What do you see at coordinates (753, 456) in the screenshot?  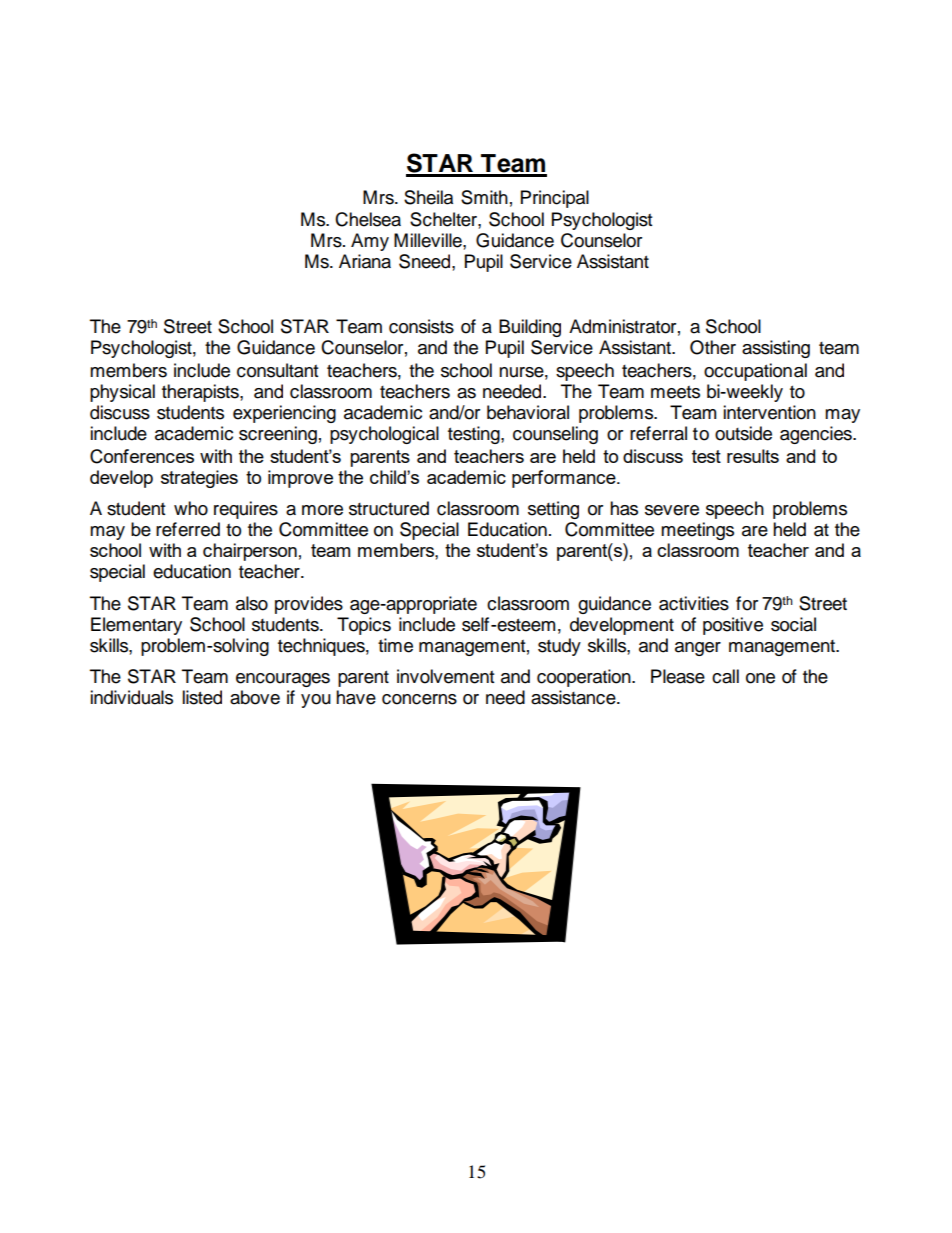 I see `results` at bounding box center [753, 456].
